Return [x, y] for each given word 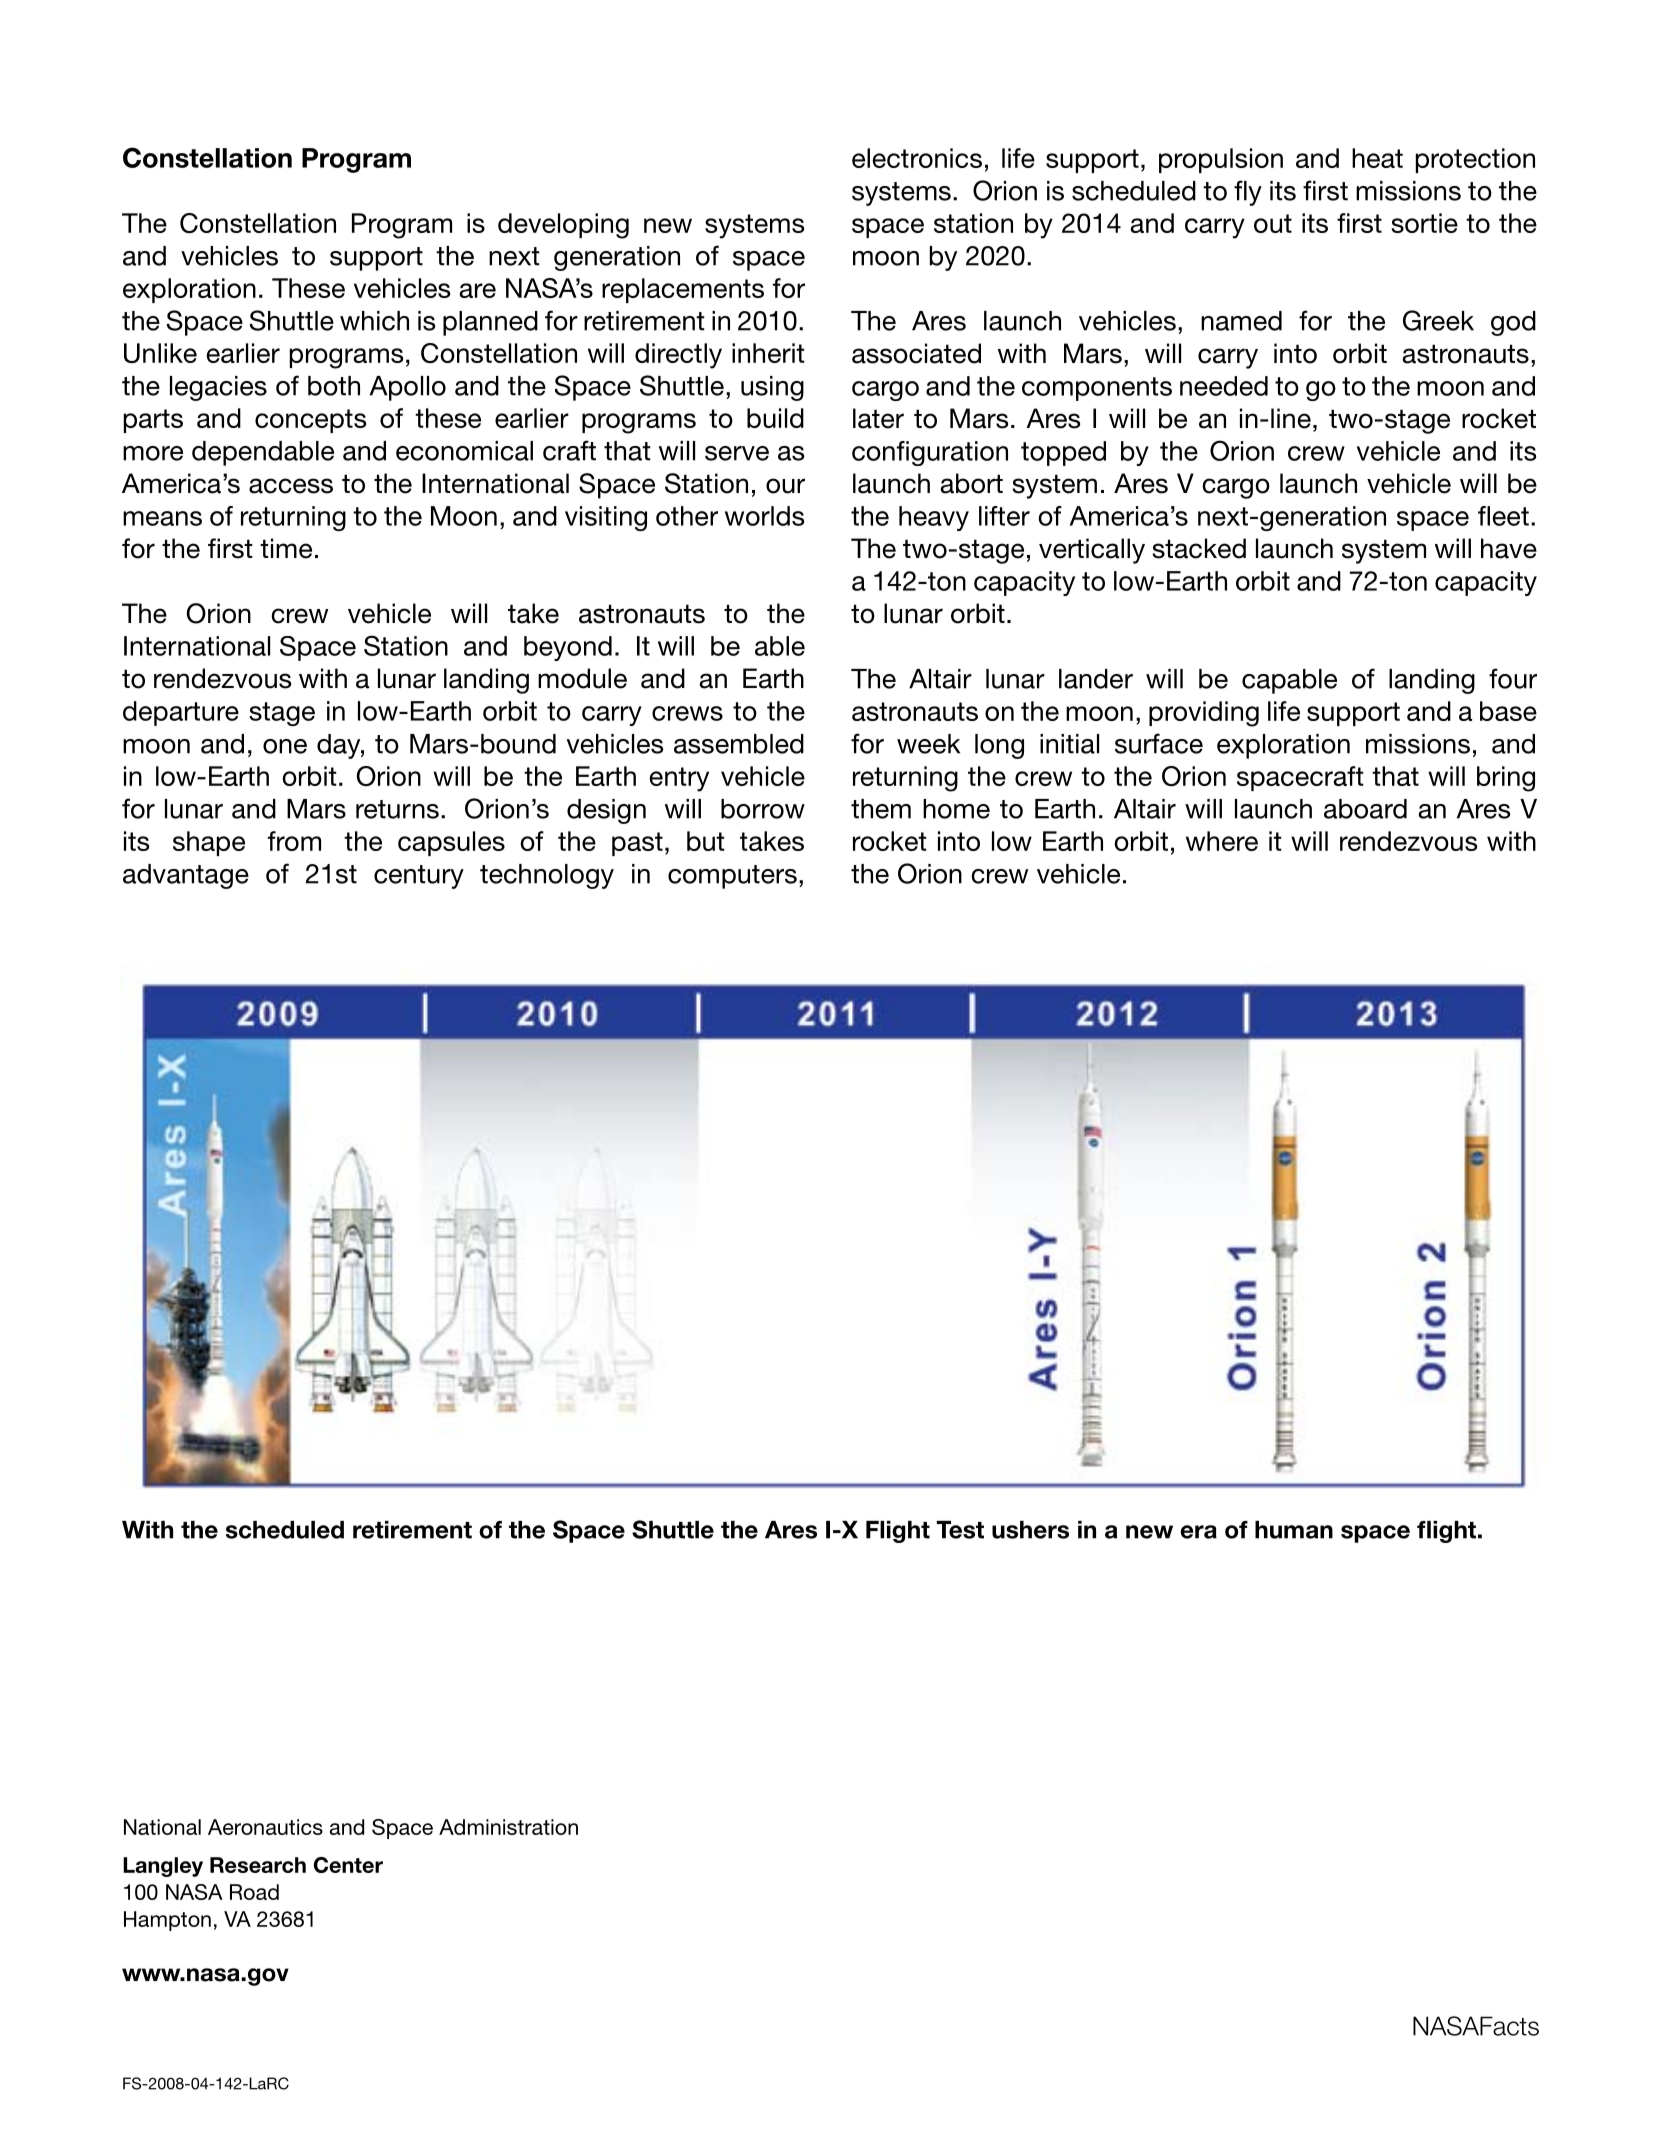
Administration [508, 1827]
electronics [917, 158]
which [374, 321]
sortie [1424, 223]
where [1222, 841]
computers [732, 877]
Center [348, 1865]
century [419, 877]
